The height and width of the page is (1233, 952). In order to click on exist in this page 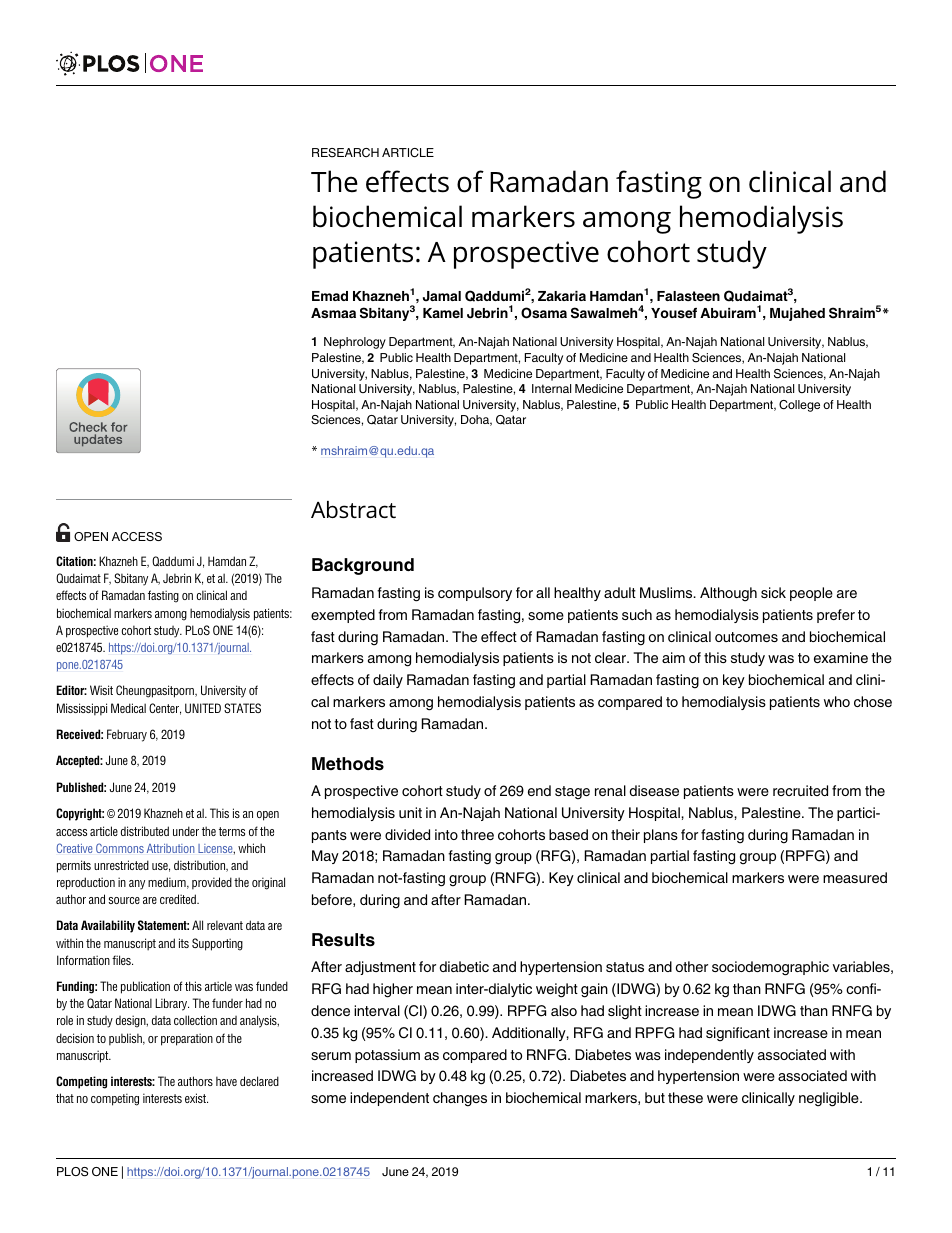, I will do `click(196, 1098)`.
